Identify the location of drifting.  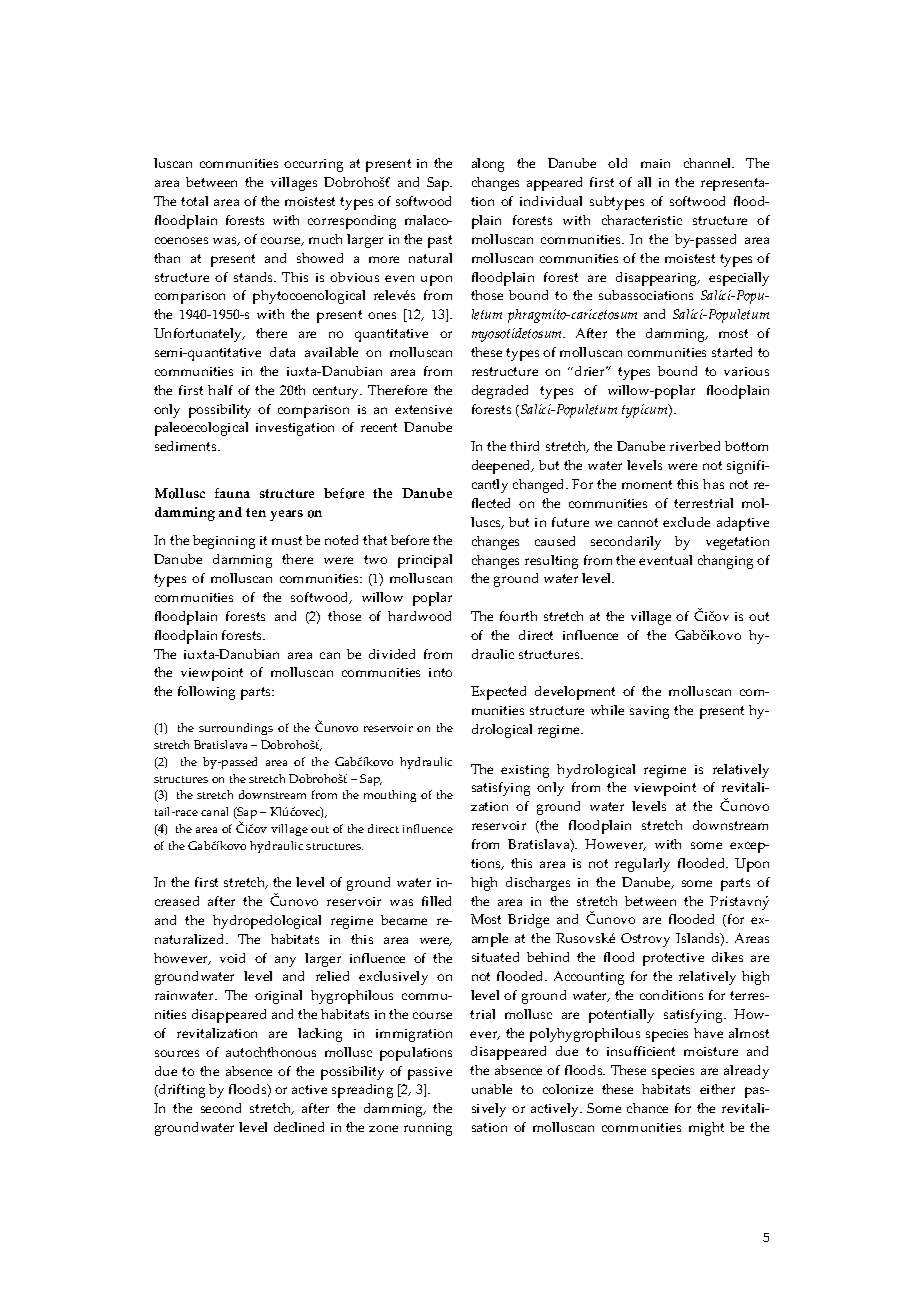
(181, 1091).
